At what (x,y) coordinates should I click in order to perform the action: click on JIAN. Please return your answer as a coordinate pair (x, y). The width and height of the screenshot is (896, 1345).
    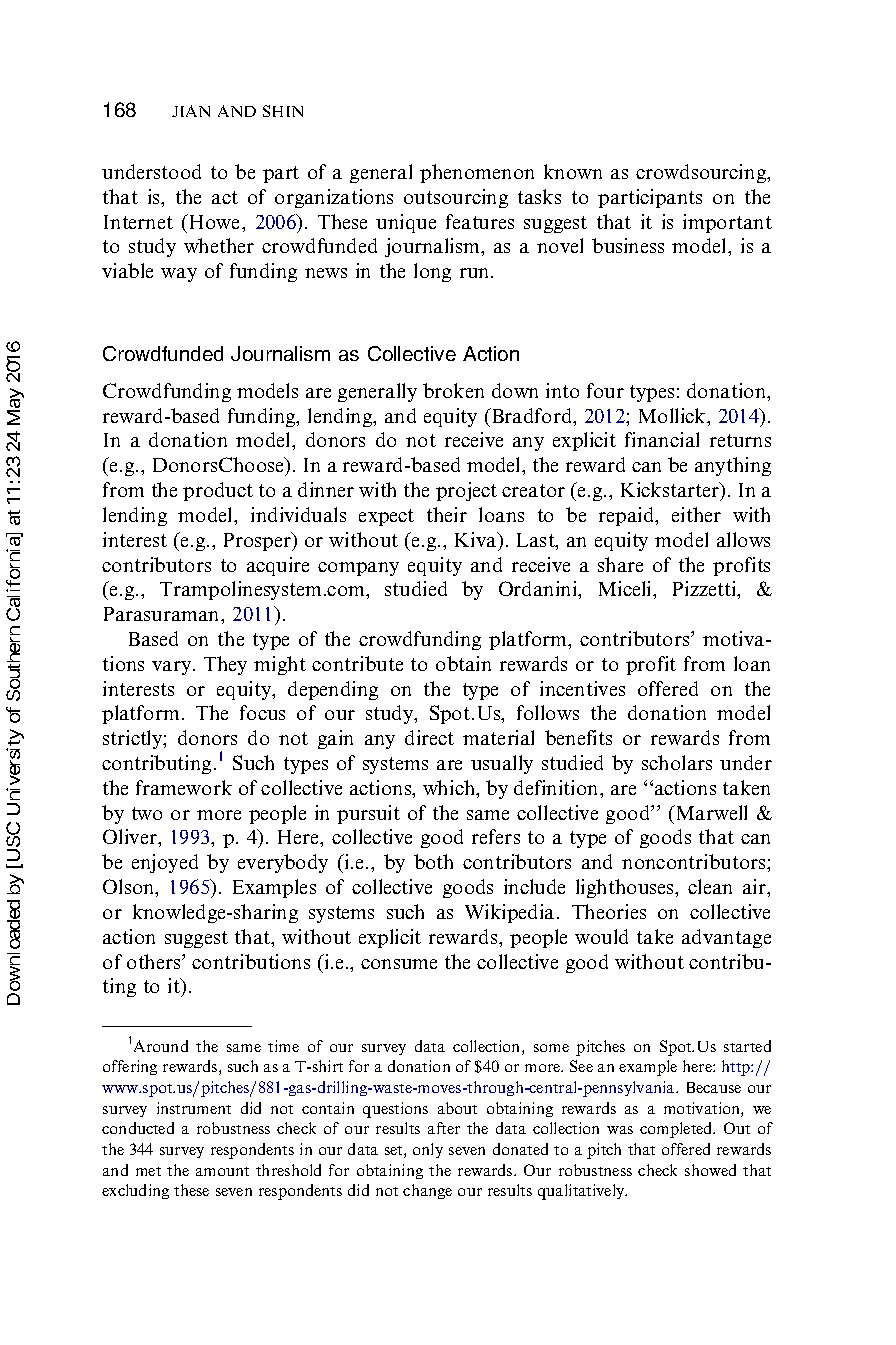
    Looking at the image, I should click on (191, 111).
